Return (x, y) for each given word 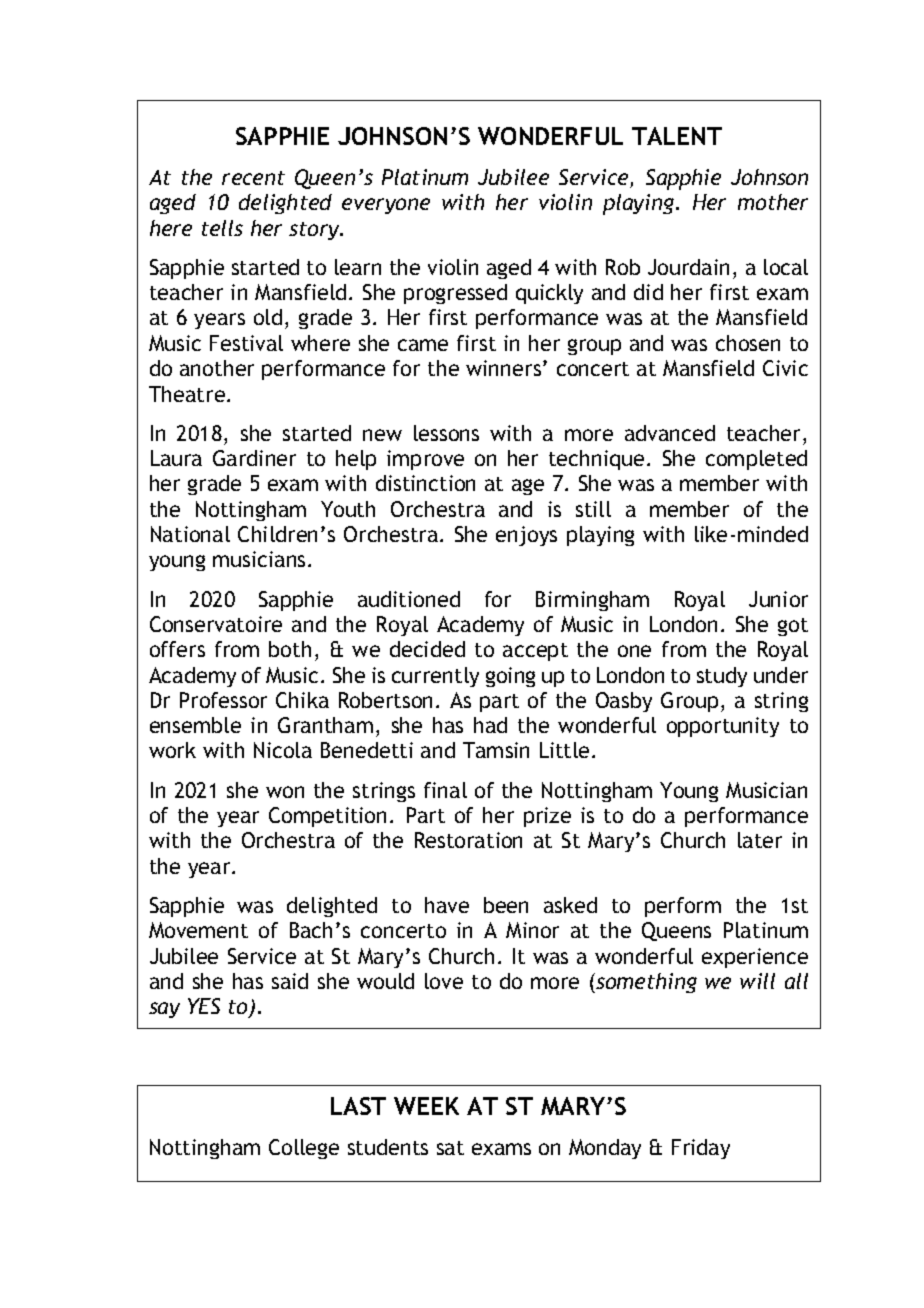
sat (450, 1148)
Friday (701, 1149)
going (510, 677)
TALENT (677, 136)
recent (253, 178)
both (290, 649)
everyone (386, 206)
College (304, 1149)
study (722, 677)
